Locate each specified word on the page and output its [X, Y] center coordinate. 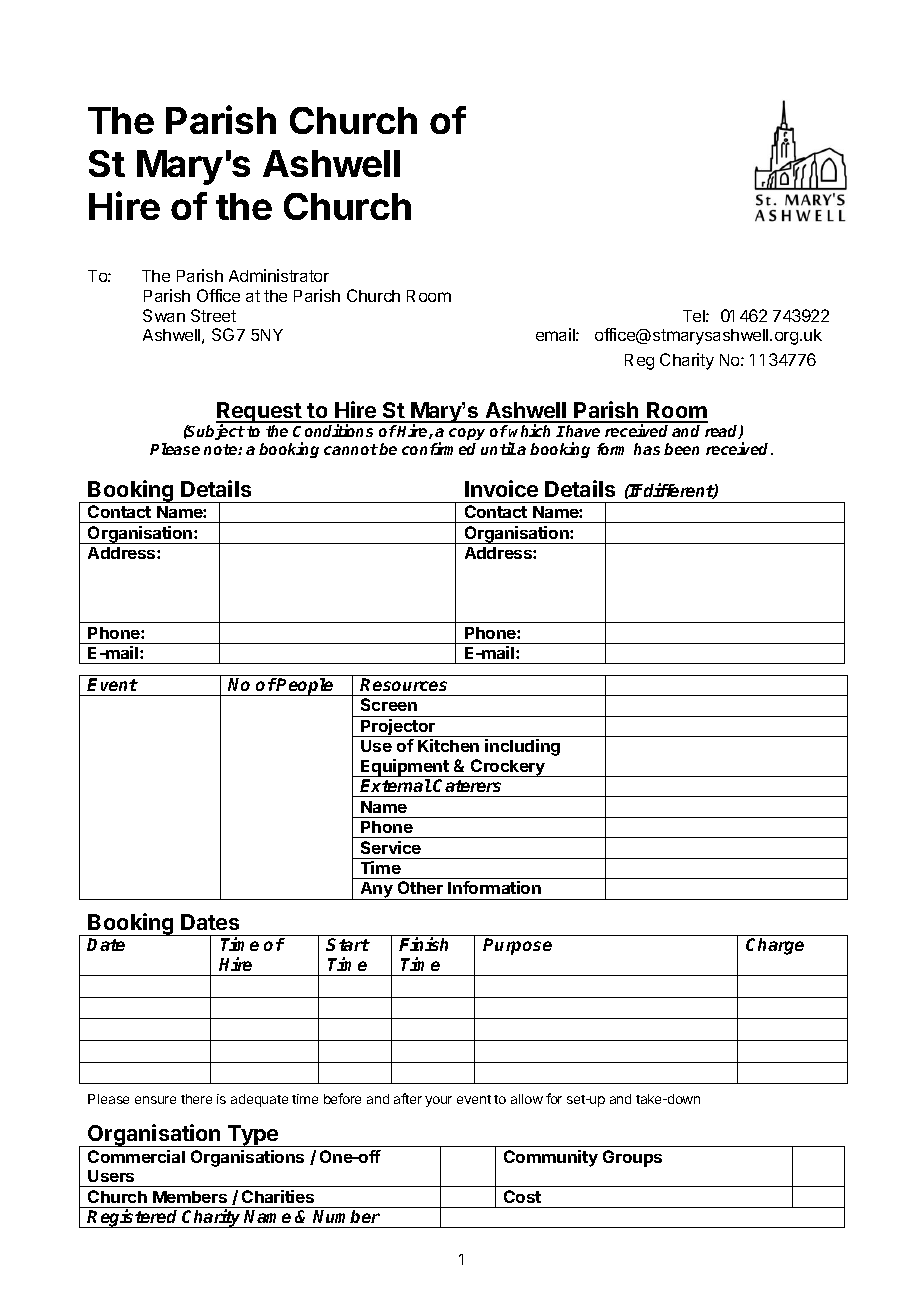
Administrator [279, 275]
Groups [632, 1158]
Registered [134, 1218]
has [647, 449]
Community [551, 1158]
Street [213, 315]
